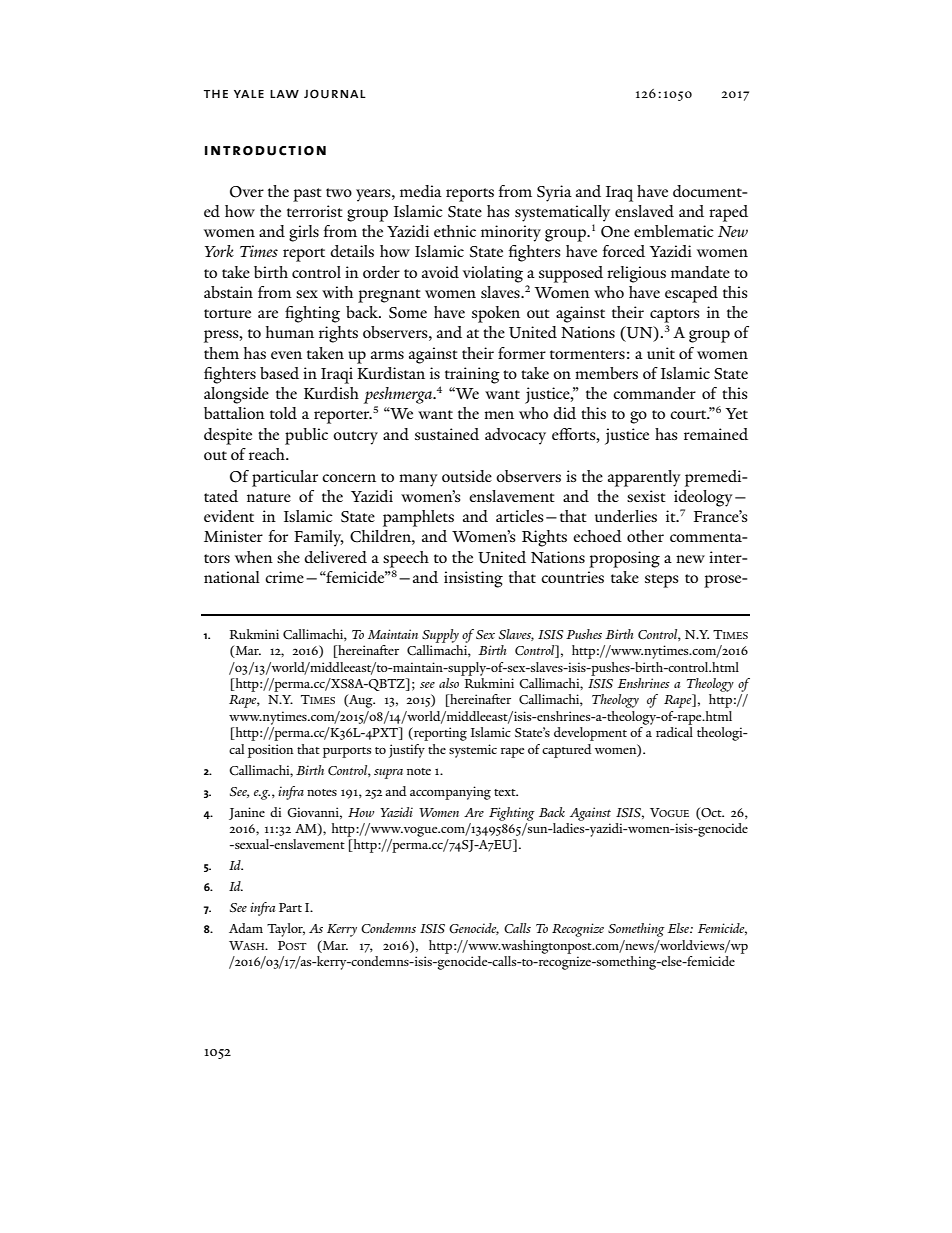 This page has height=1233, width=952. I want to click on also, so click(449, 683).
